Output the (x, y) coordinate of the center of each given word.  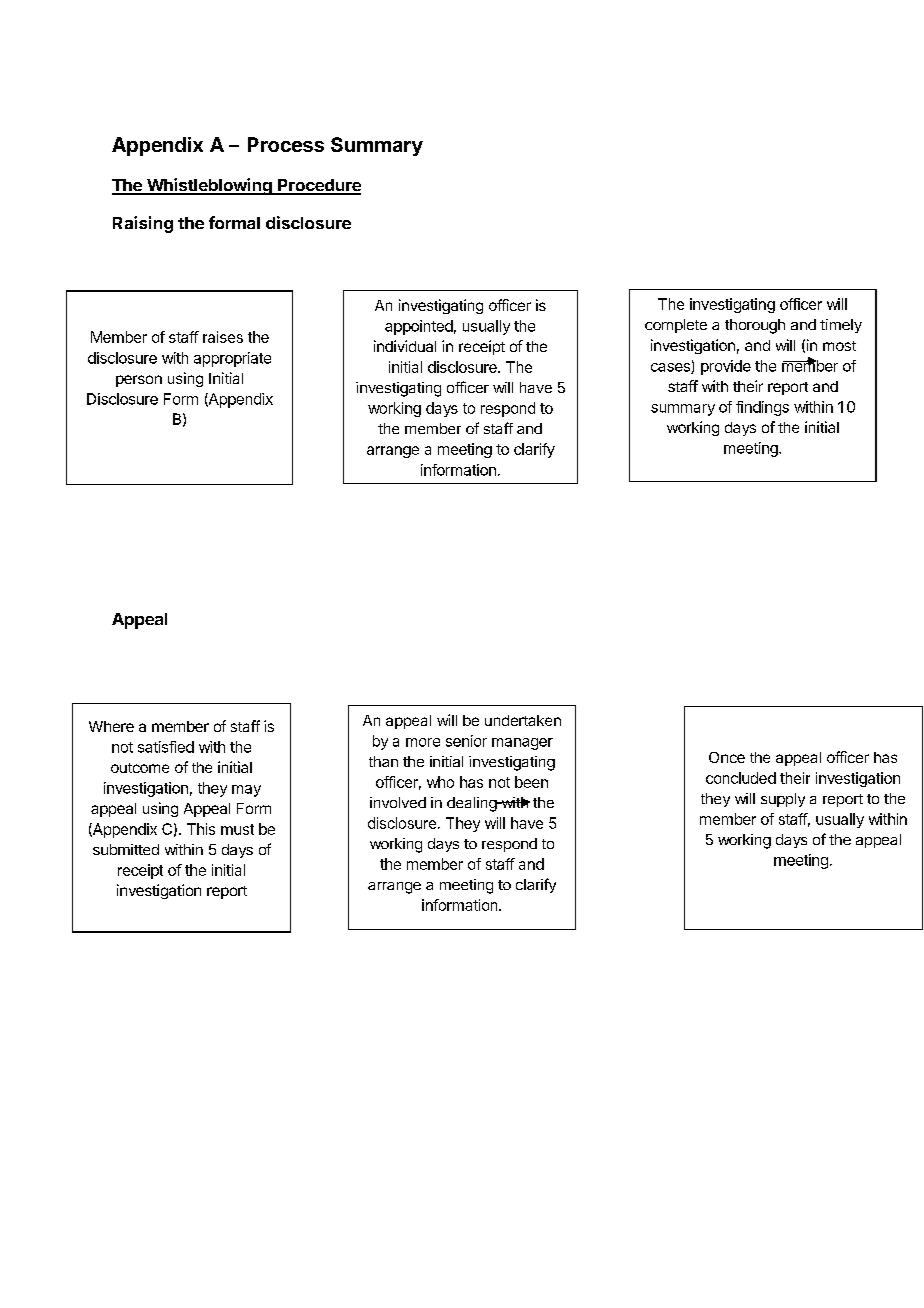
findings (762, 408)
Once (727, 757)
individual (405, 346)
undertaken (523, 720)
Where (111, 726)
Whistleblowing (209, 186)
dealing (472, 804)
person (139, 381)
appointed (419, 327)
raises (223, 337)
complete (676, 326)
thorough (755, 326)
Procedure (318, 186)
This (201, 829)
